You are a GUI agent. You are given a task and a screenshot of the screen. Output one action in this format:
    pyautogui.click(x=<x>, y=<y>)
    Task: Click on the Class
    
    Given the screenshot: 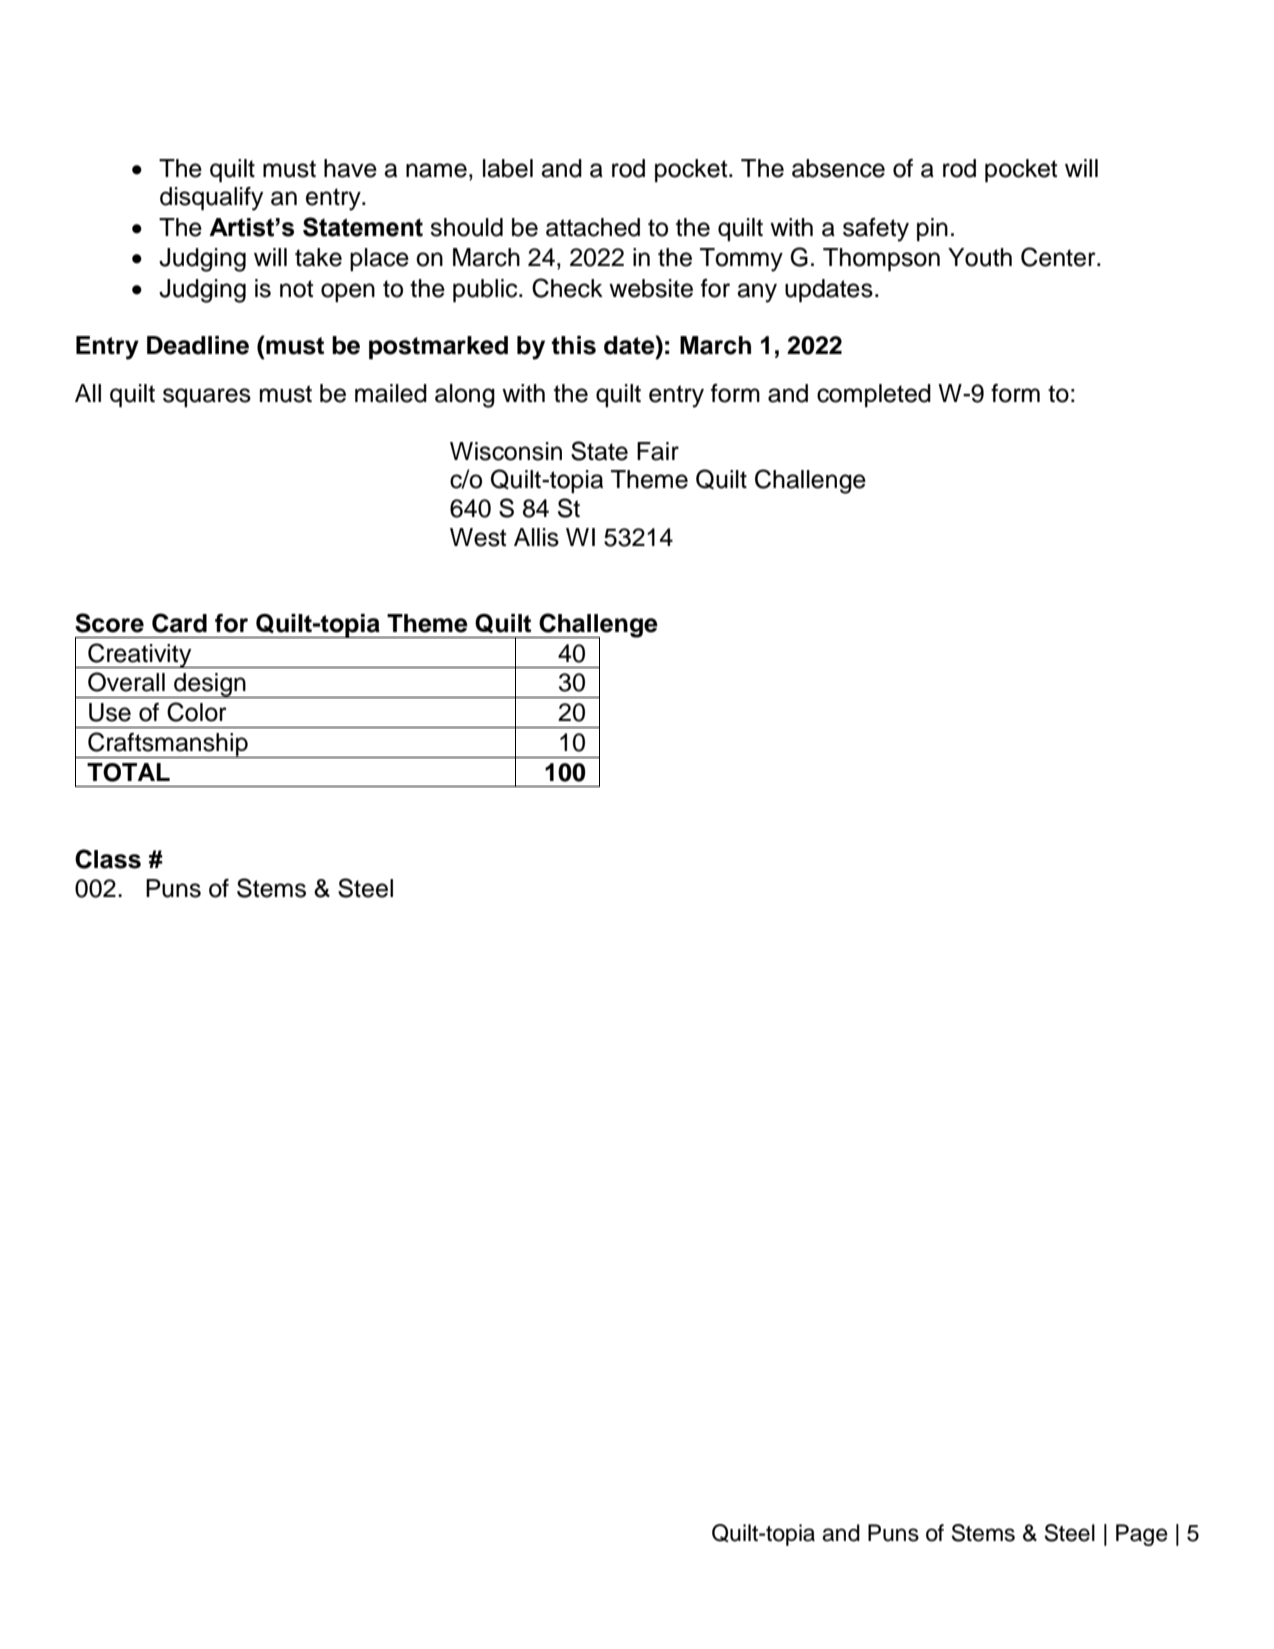 What is the action you would take?
    pyautogui.click(x=108, y=859)
